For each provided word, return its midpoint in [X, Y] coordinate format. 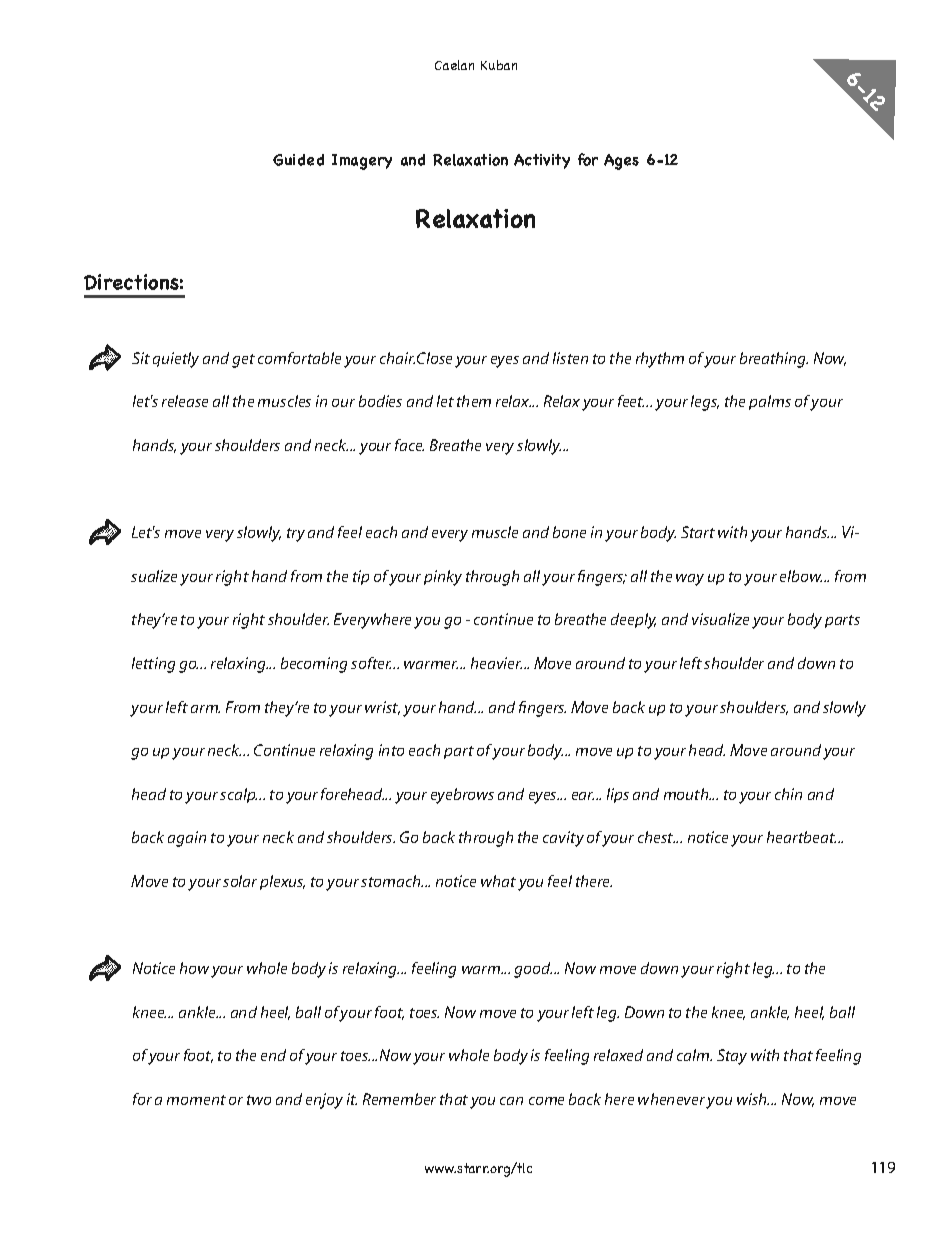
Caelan [454, 65]
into [391, 750]
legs [705, 403]
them [474, 401]
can [511, 1101]
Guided [298, 160]
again [187, 839]
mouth [687, 794]
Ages [621, 162]
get [243, 361]
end [273, 1055]
